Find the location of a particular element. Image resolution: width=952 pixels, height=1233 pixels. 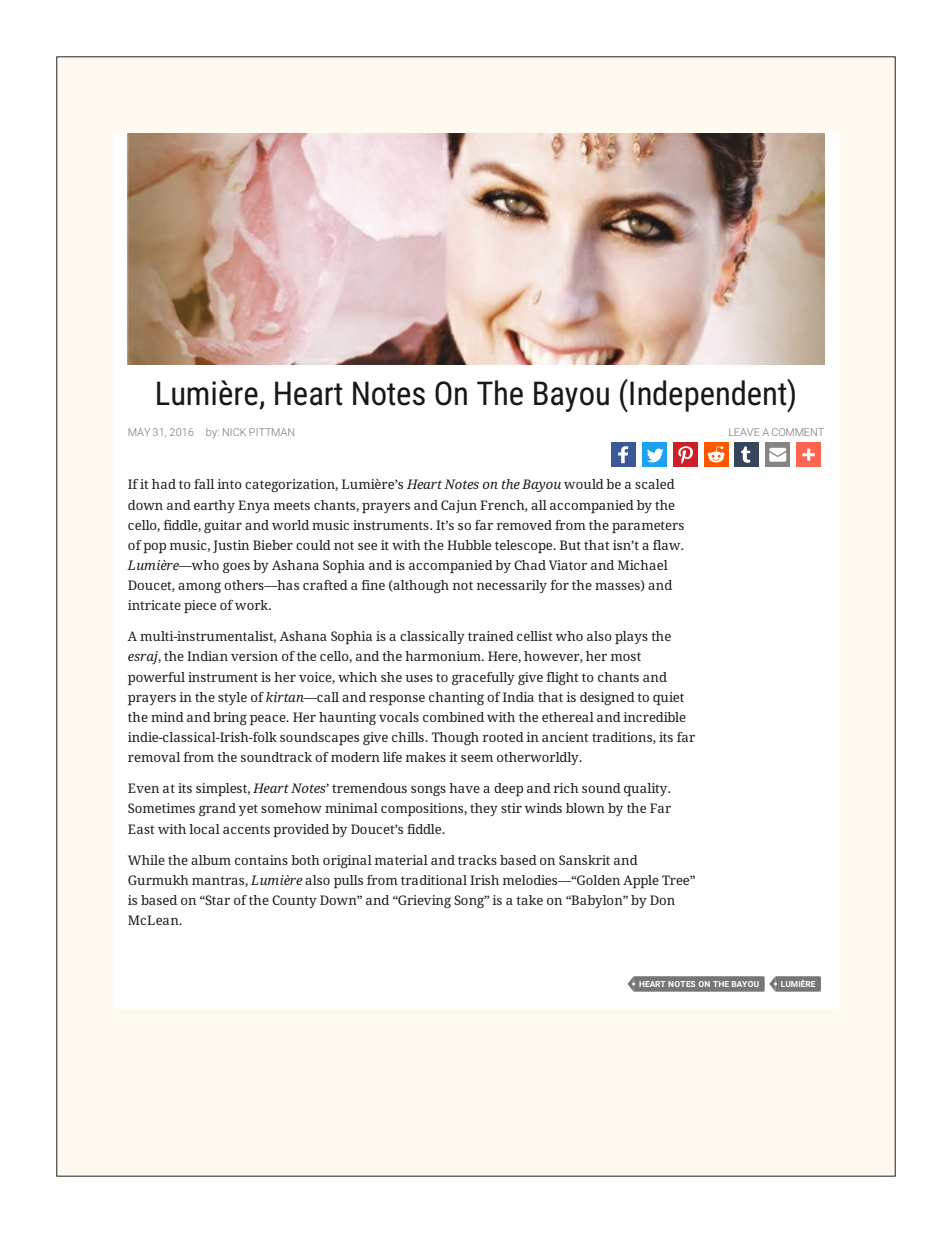

NICK is located at coordinates (234, 432).
